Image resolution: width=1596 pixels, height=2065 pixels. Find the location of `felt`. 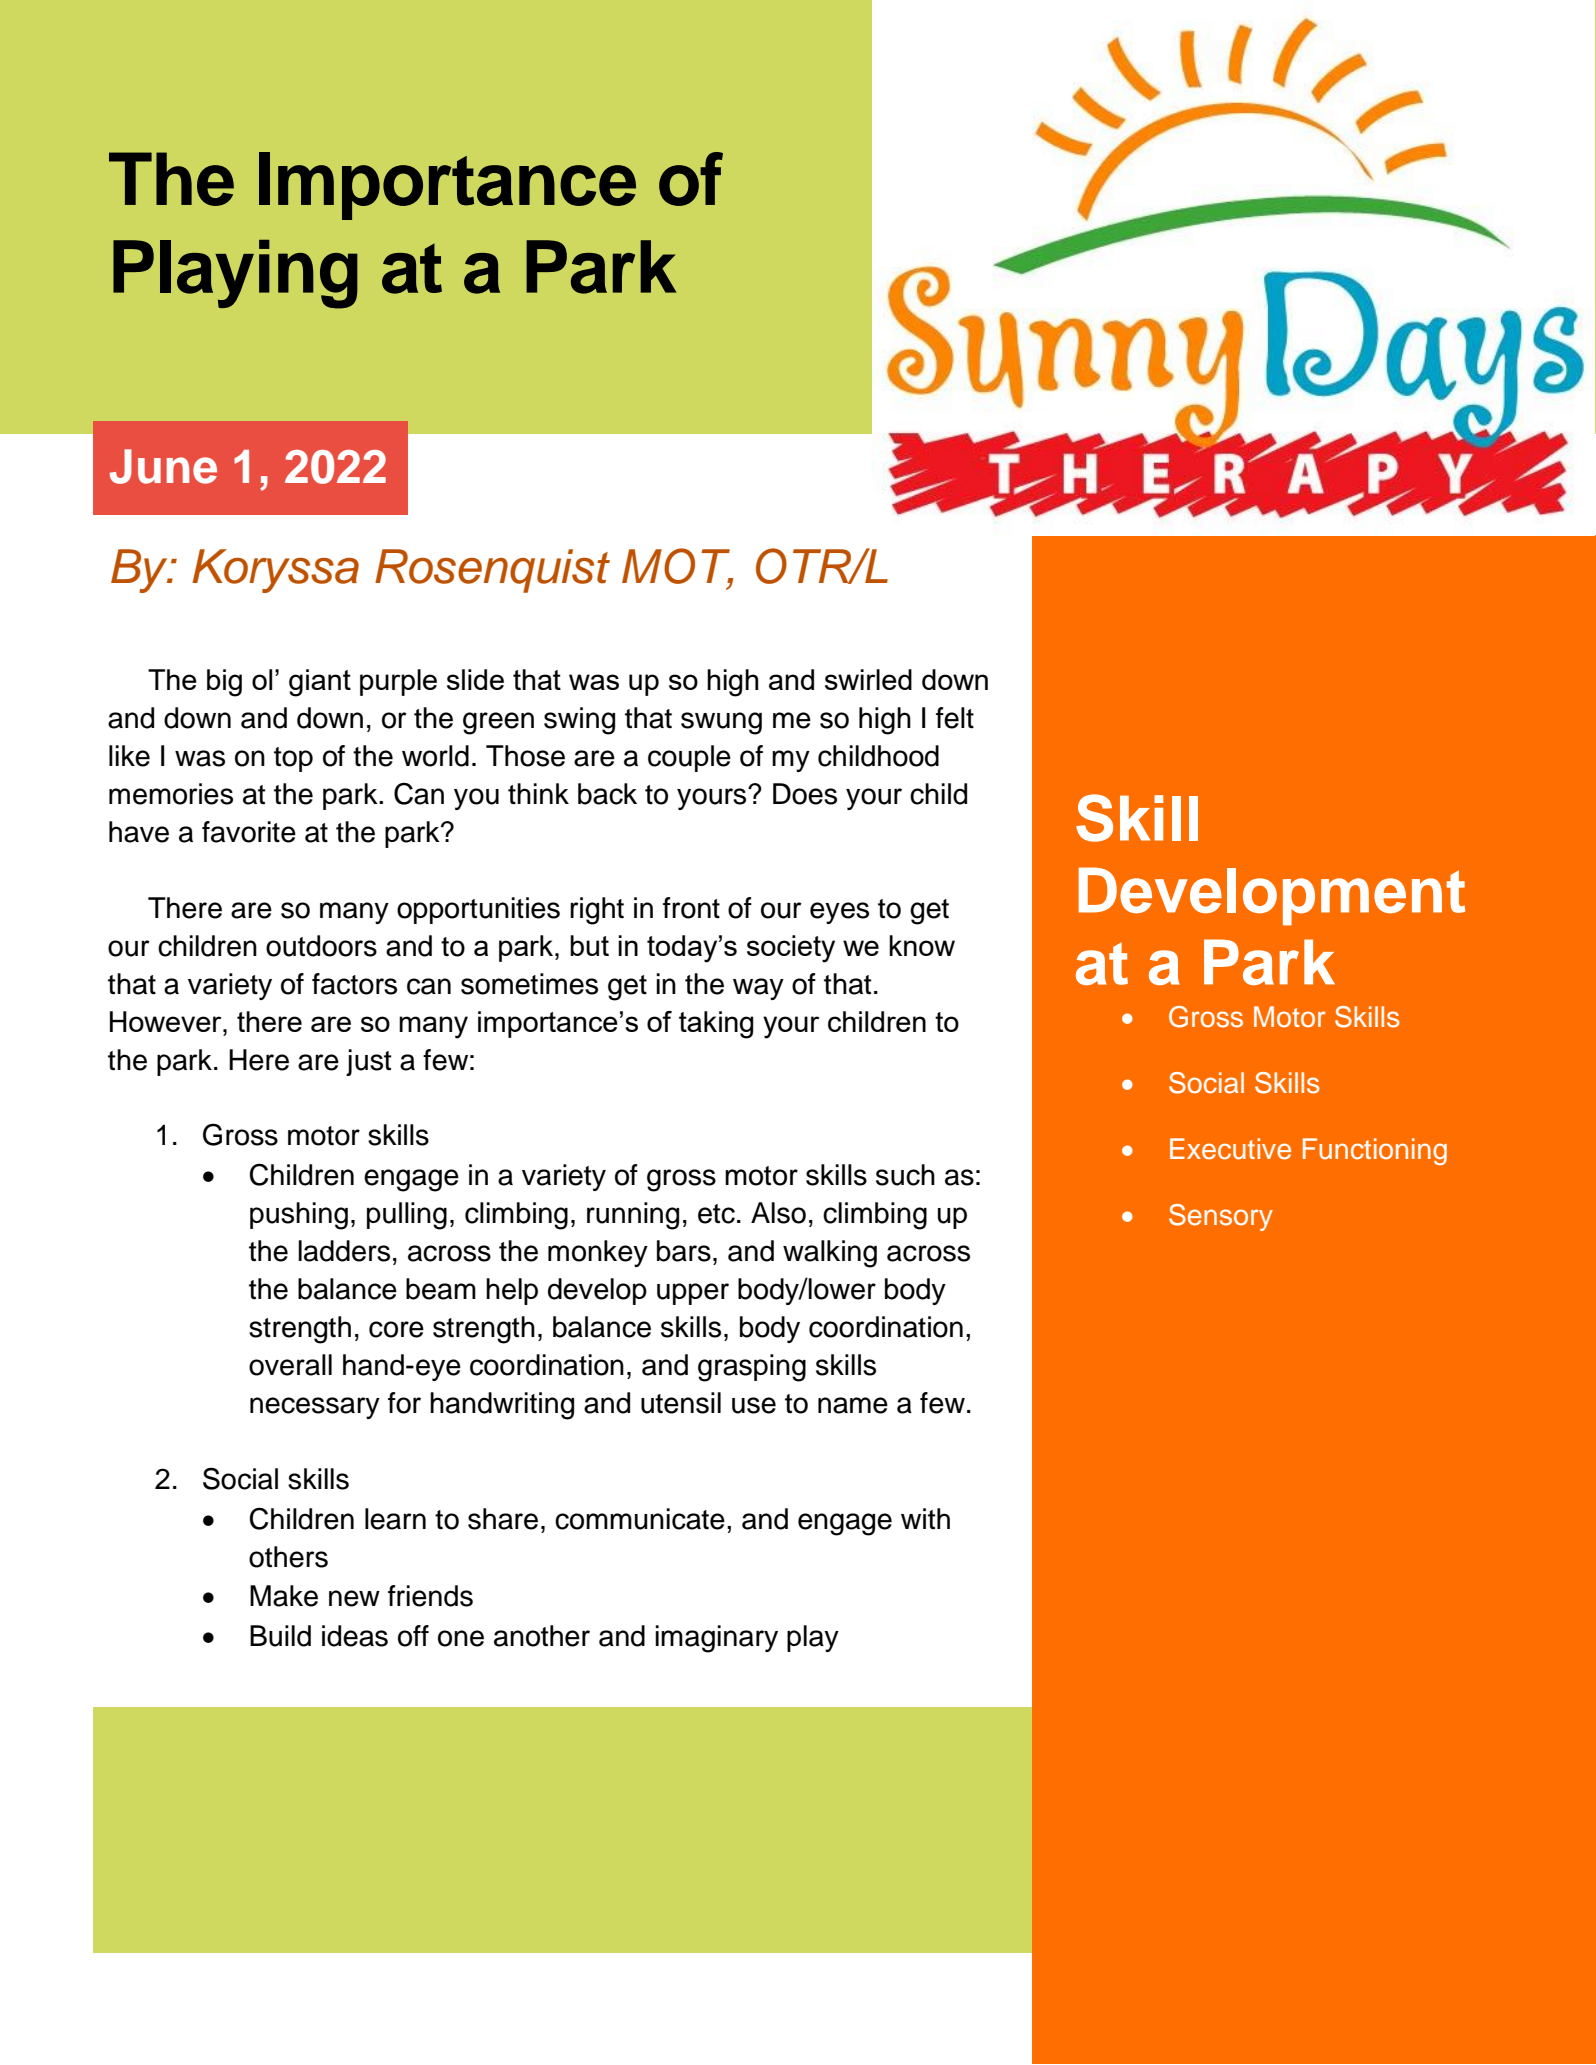

felt is located at coordinates (955, 718).
